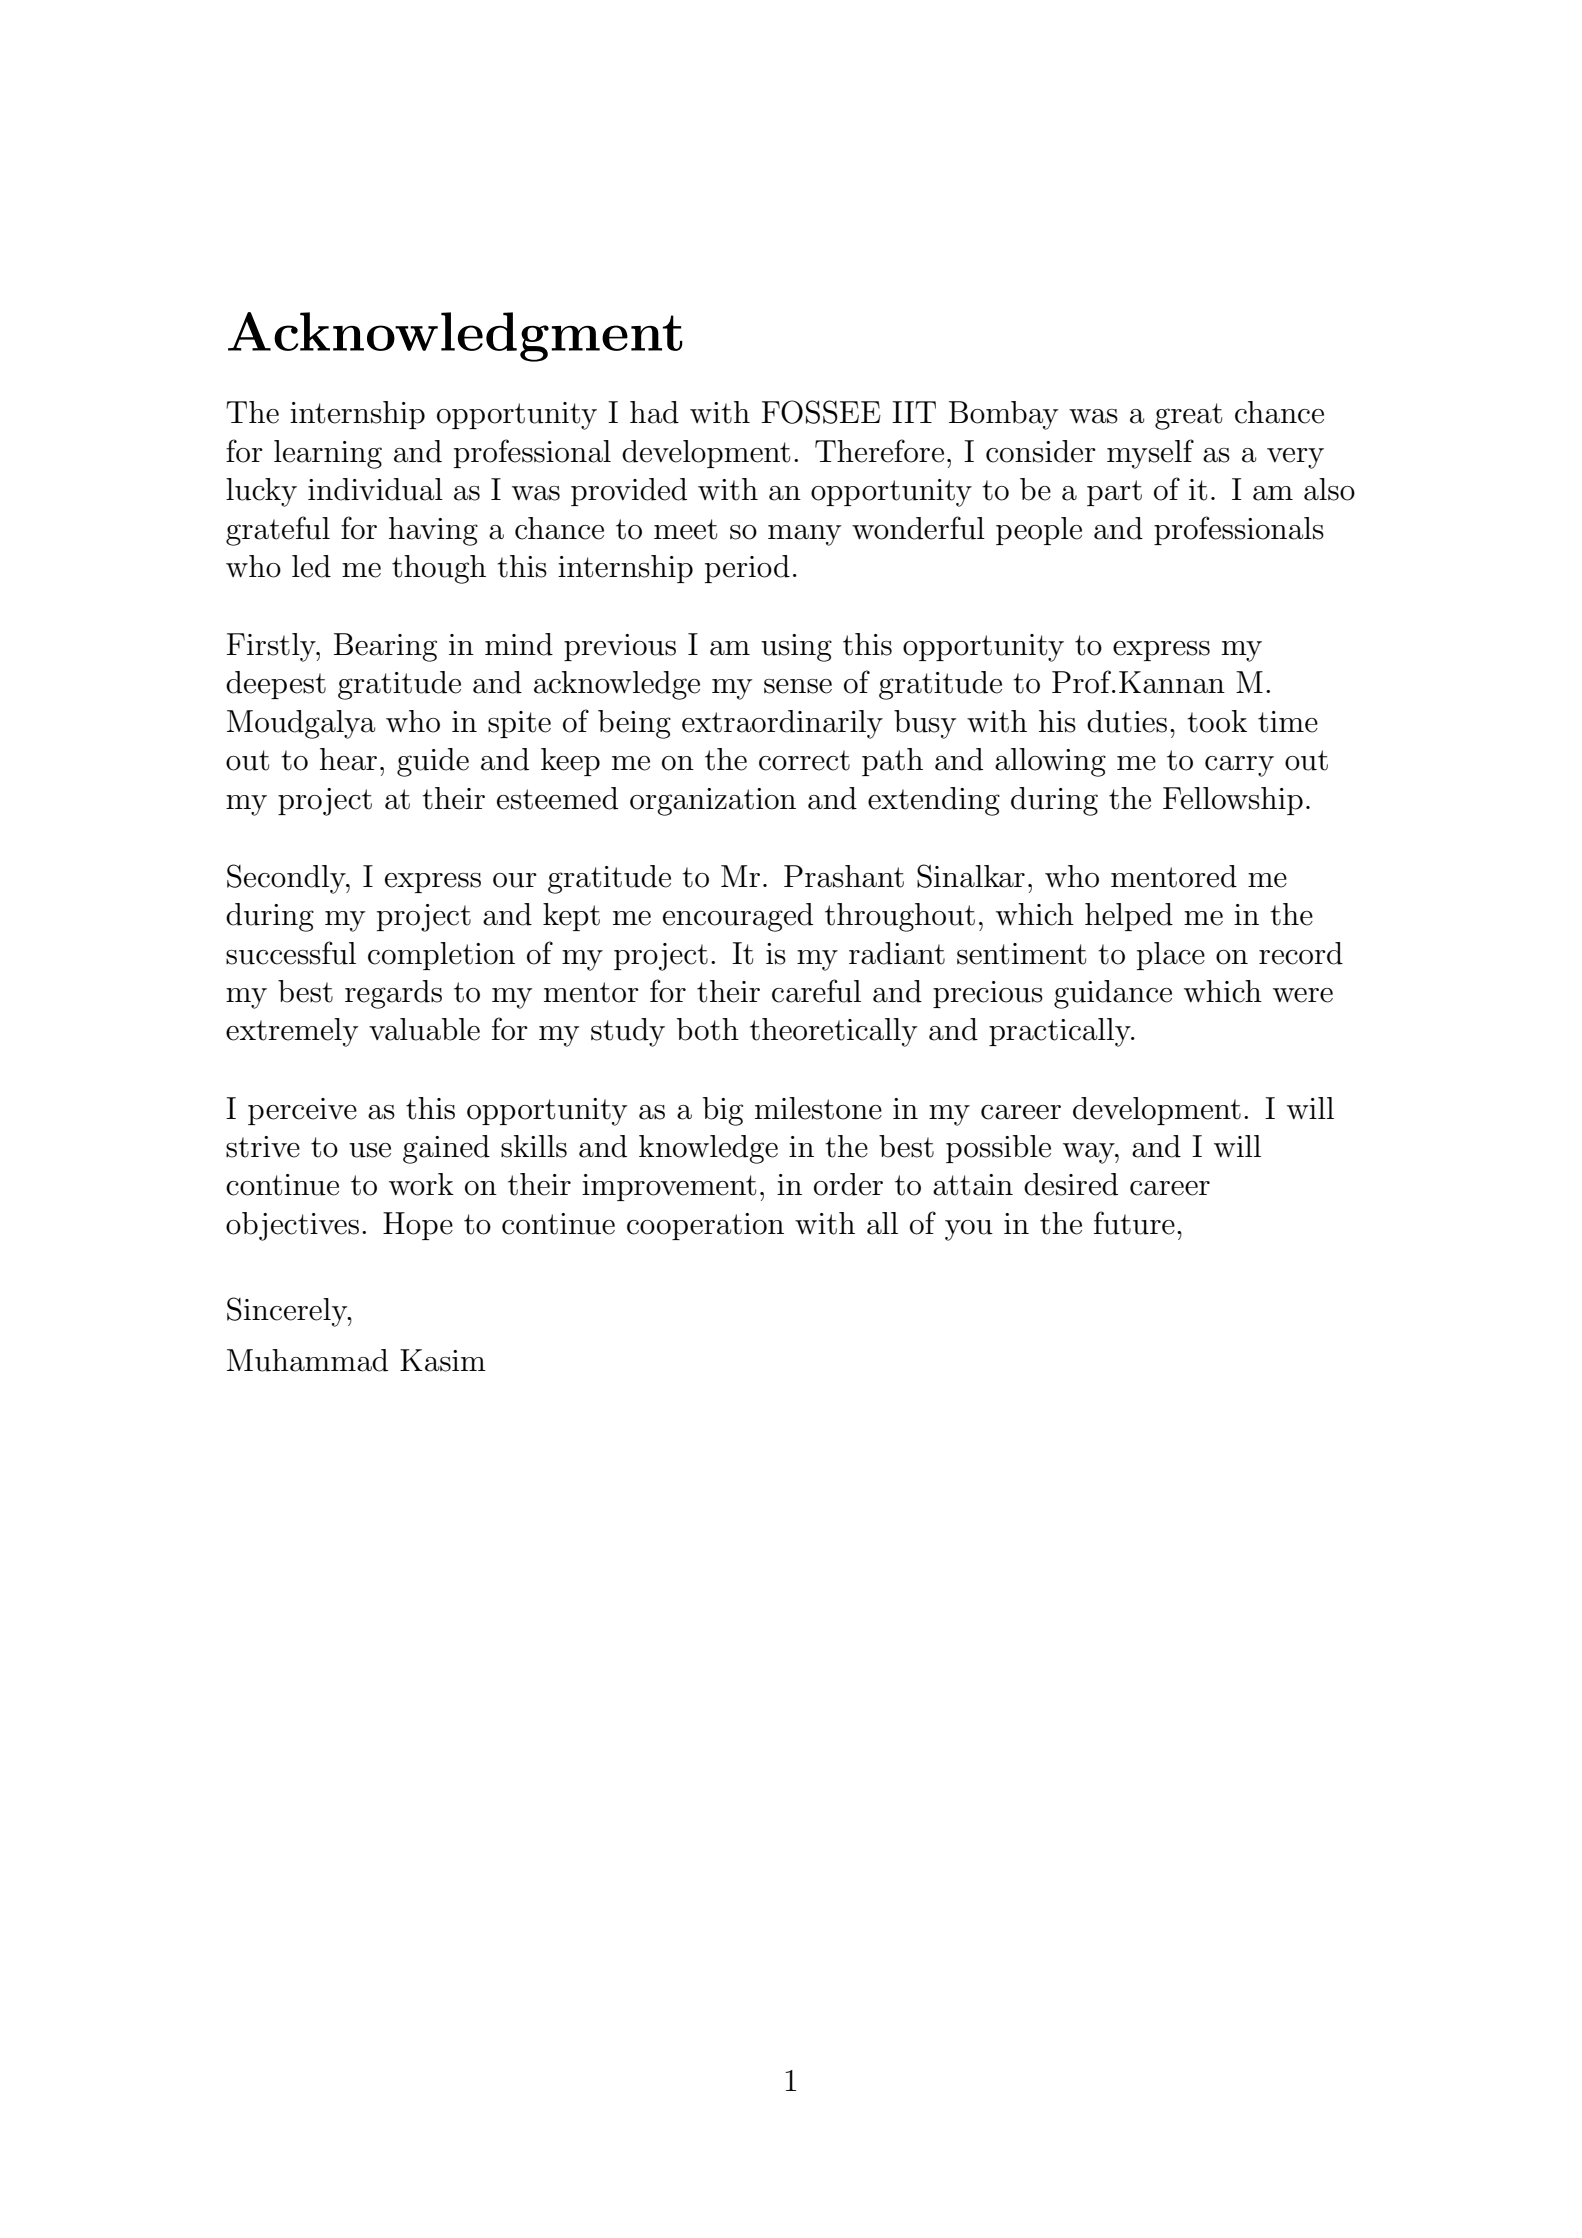  I want to click on Prashant, so click(844, 876).
